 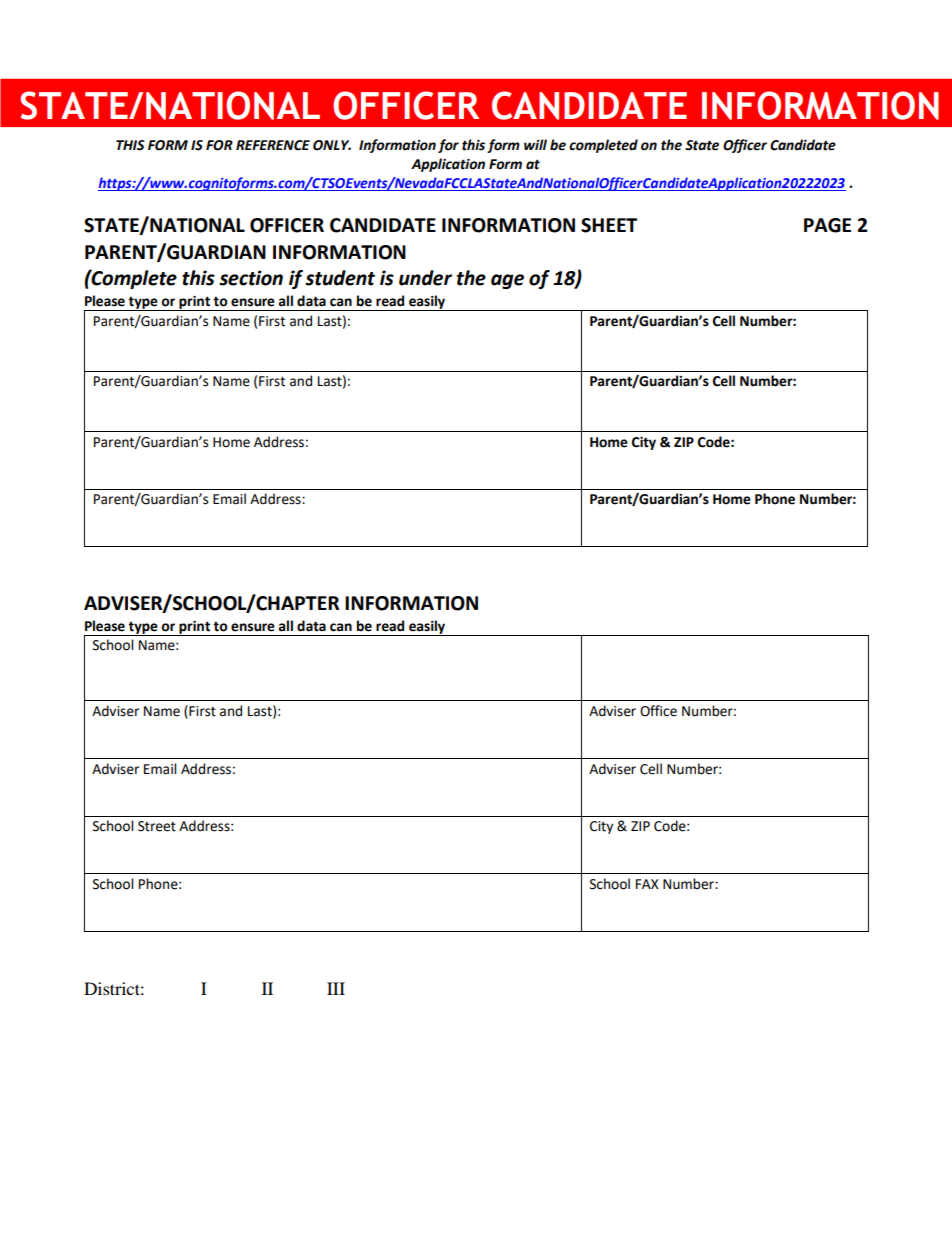 What do you see at coordinates (273, 145) in the screenshot?
I see `REFERENCE` at bounding box center [273, 145].
